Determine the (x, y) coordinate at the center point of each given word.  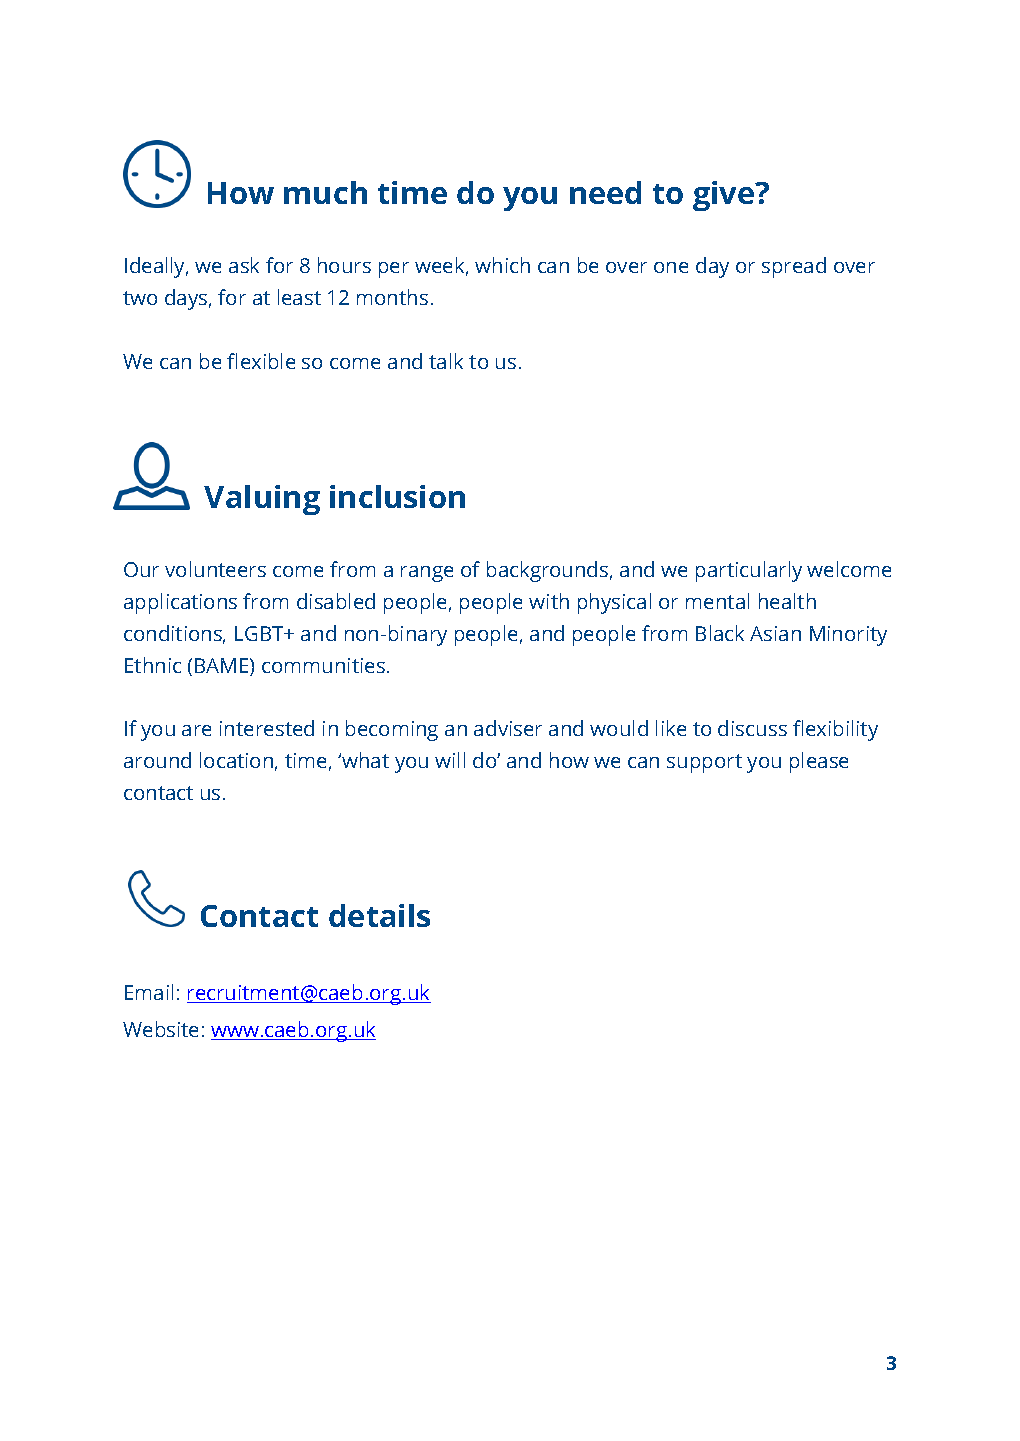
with (549, 601)
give (725, 196)
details (379, 915)
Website (160, 1029)
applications (180, 603)
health (787, 601)
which (502, 265)
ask (244, 265)
